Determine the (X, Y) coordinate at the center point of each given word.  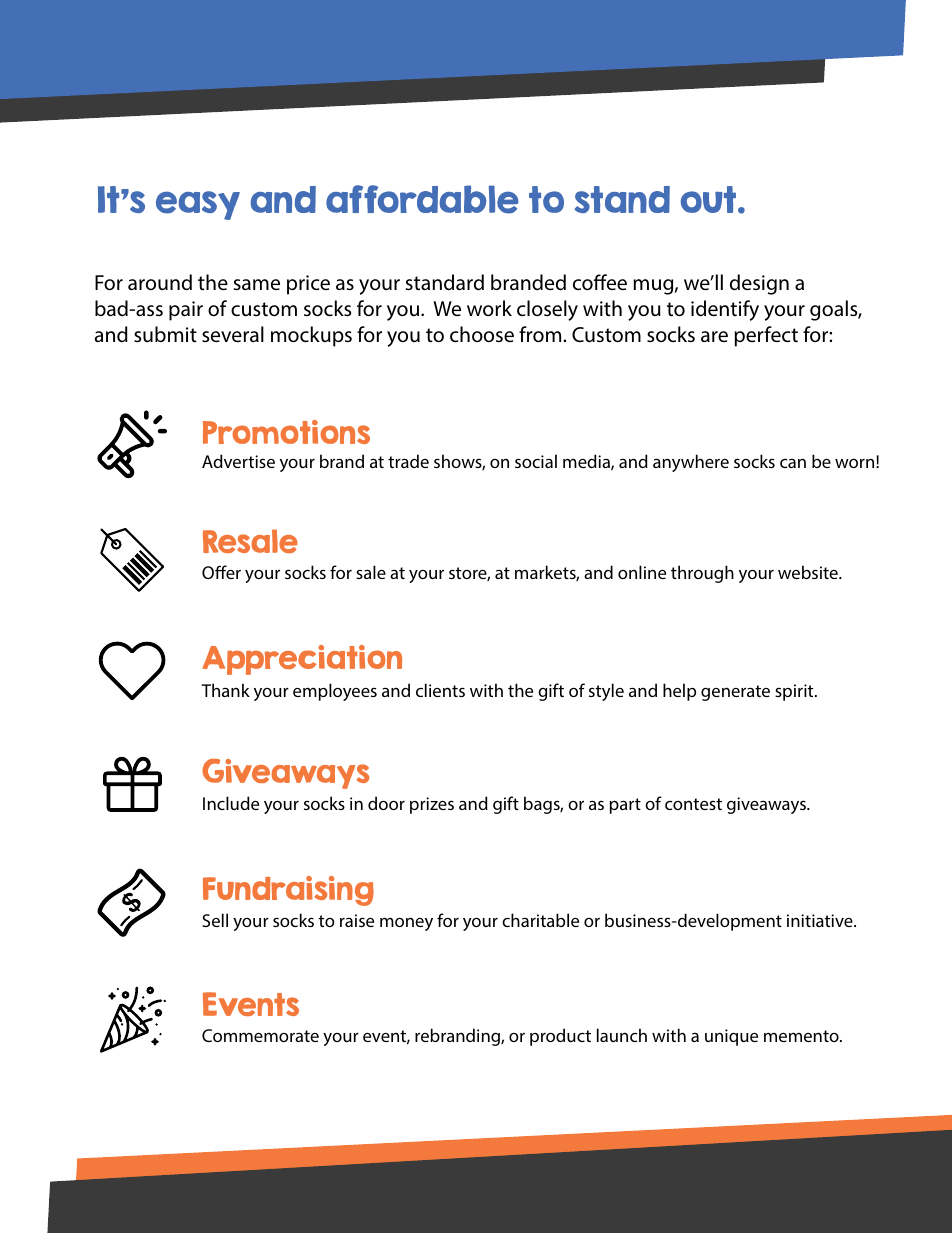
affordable (422, 199)
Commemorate (260, 1035)
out (710, 199)
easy (198, 205)
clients (440, 690)
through (702, 574)
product (560, 1037)
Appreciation (302, 660)
